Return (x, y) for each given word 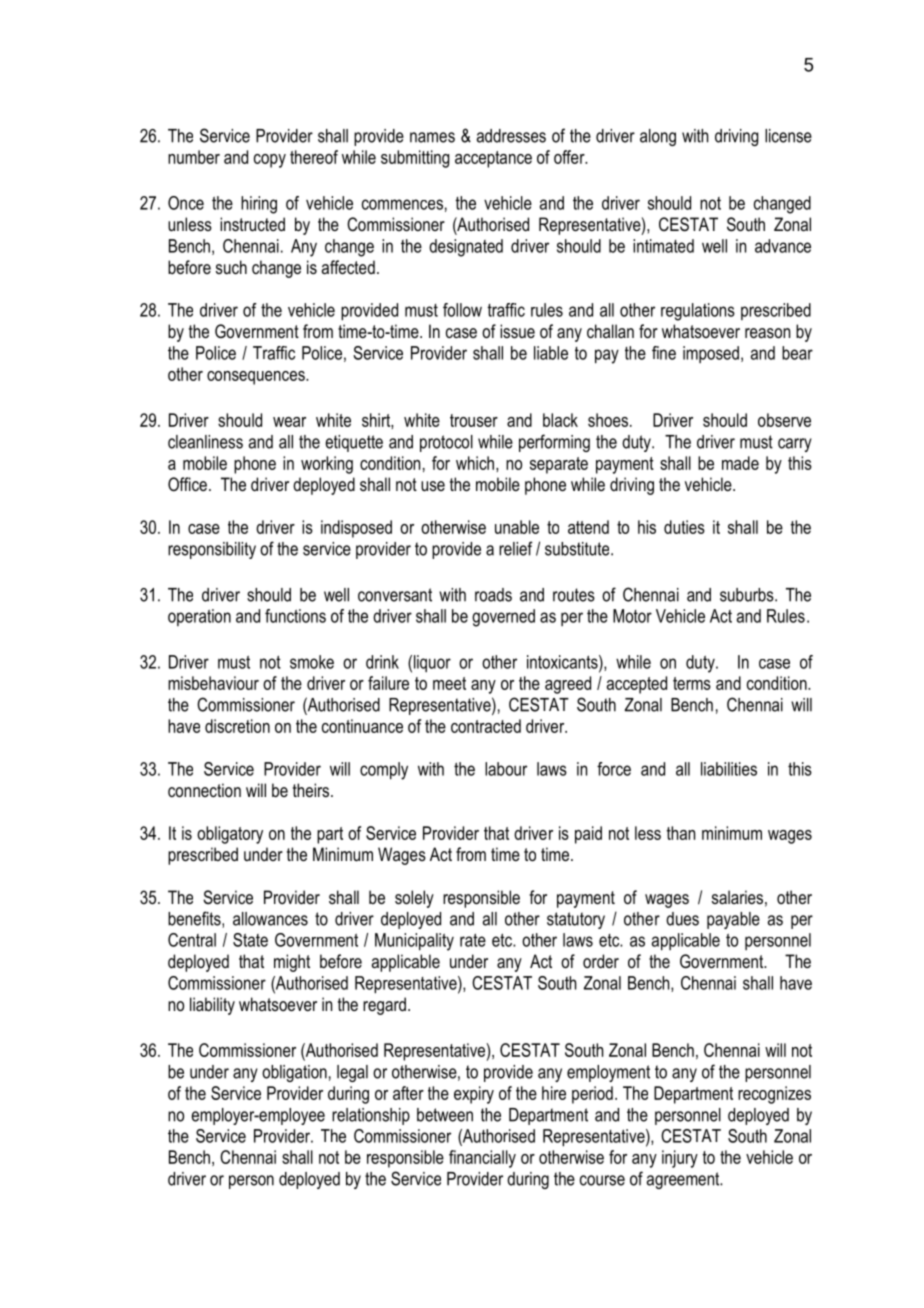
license (788, 136)
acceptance (493, 159)
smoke (312, 662)
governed (503, 618)
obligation (294, 1073)
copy (270, 161)
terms (692, 683)
